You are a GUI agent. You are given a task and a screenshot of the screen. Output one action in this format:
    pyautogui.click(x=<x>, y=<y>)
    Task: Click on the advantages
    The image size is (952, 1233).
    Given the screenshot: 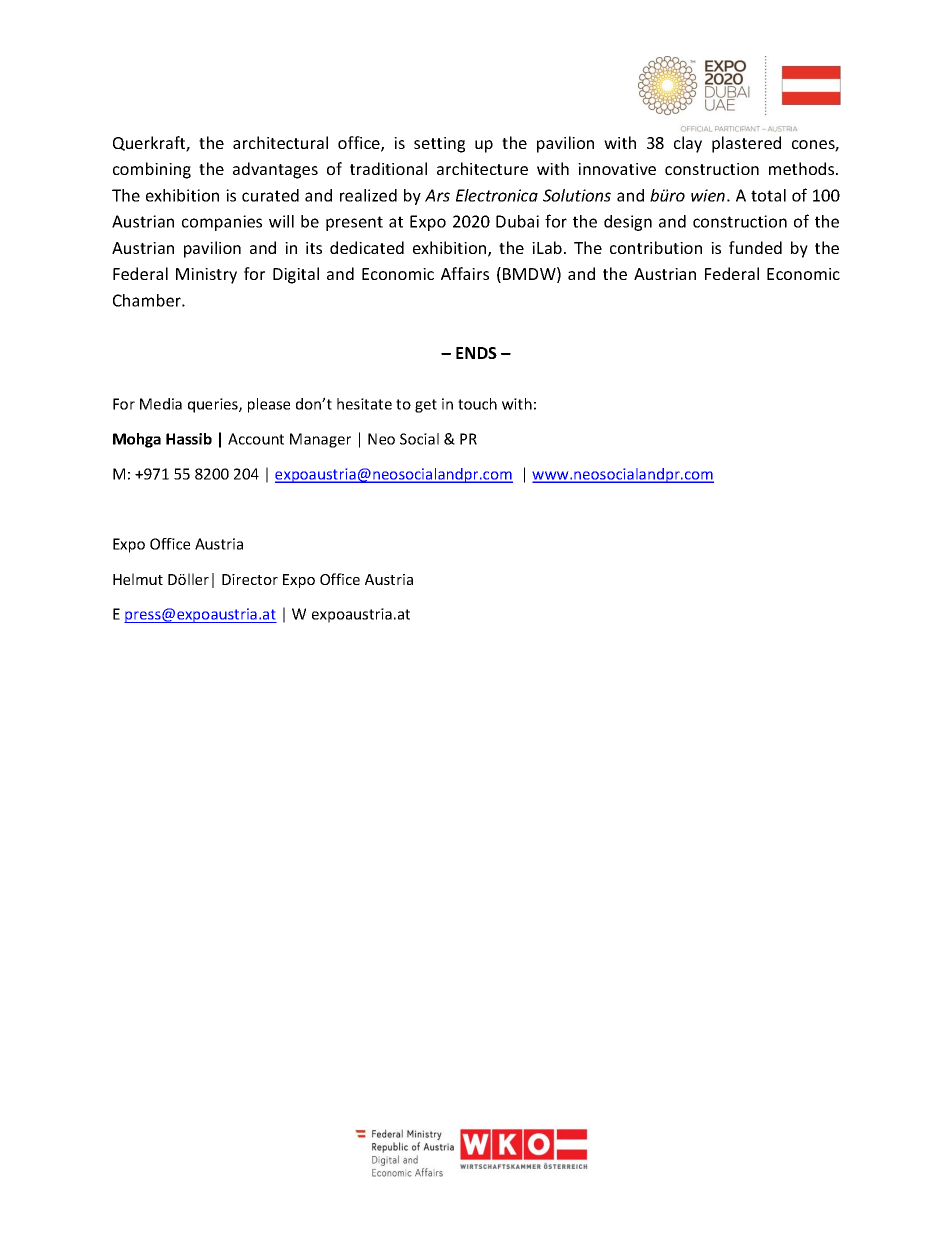 What is the action you would take?
    pyautogui.click(x=275, y=170)
